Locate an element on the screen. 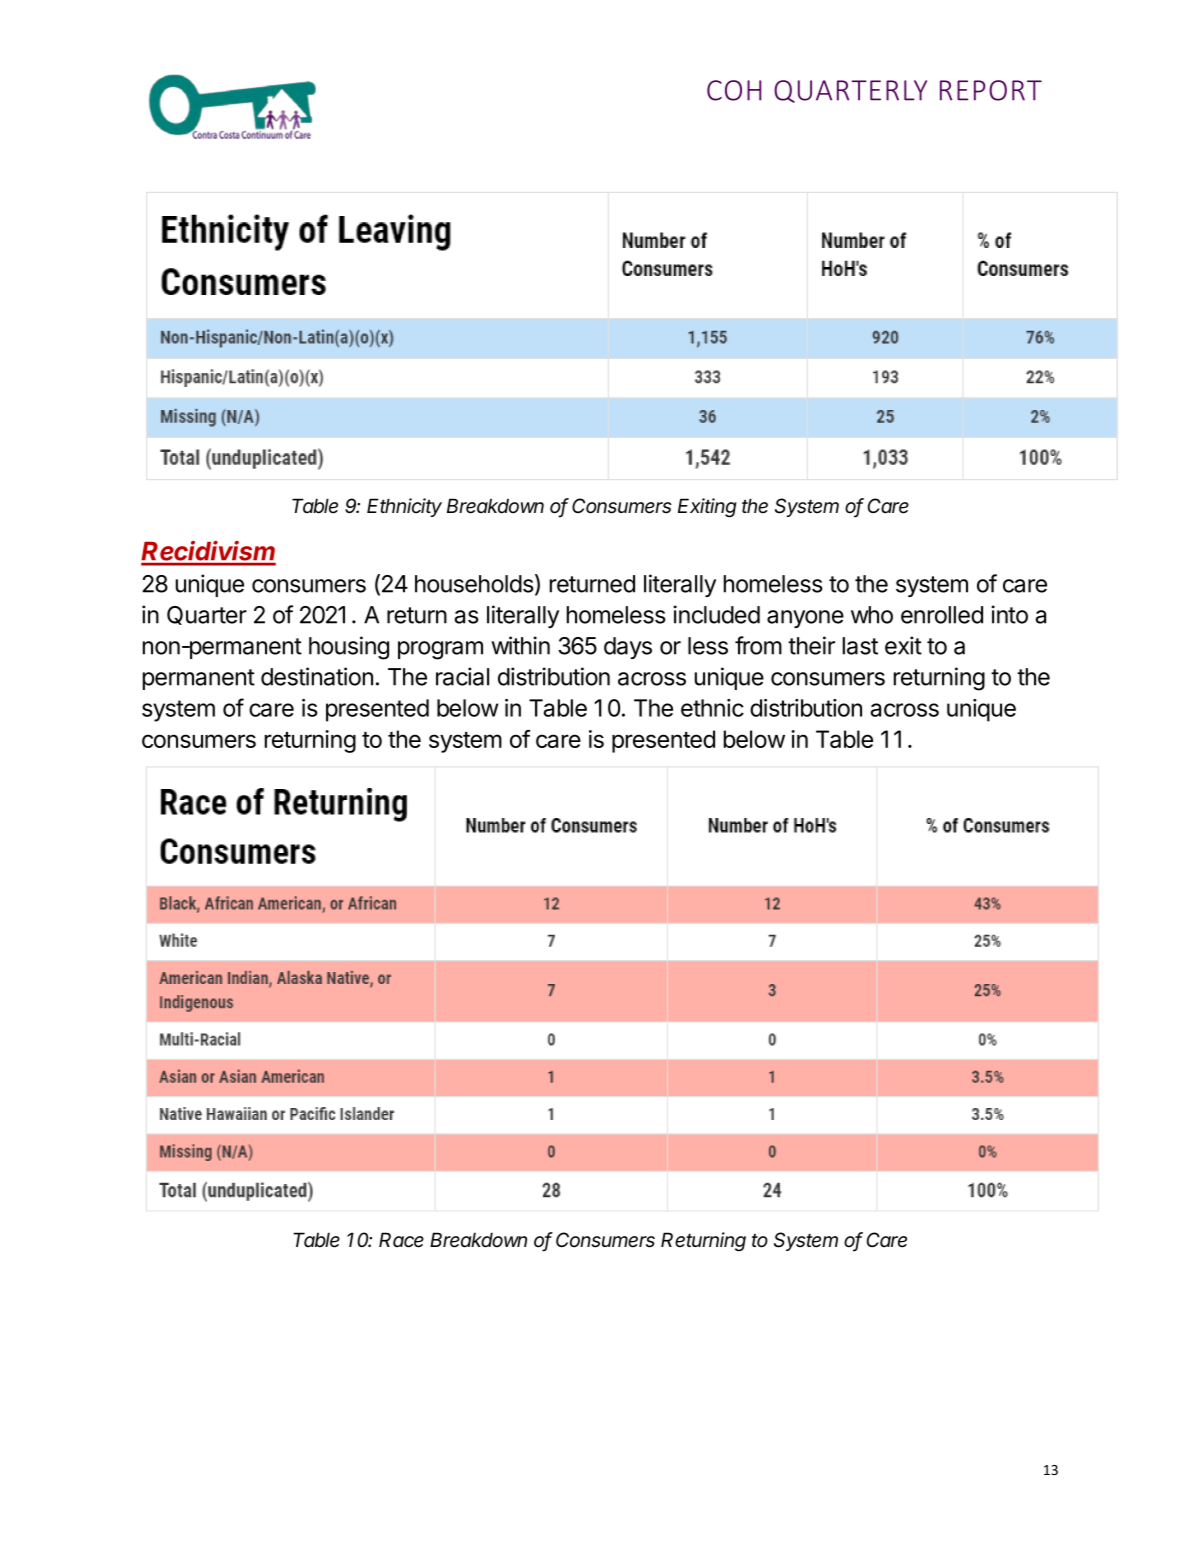 Image resolution: width=1200 pixels, height=1553 pixels. REPORT is located at coordinates (991, 90).
